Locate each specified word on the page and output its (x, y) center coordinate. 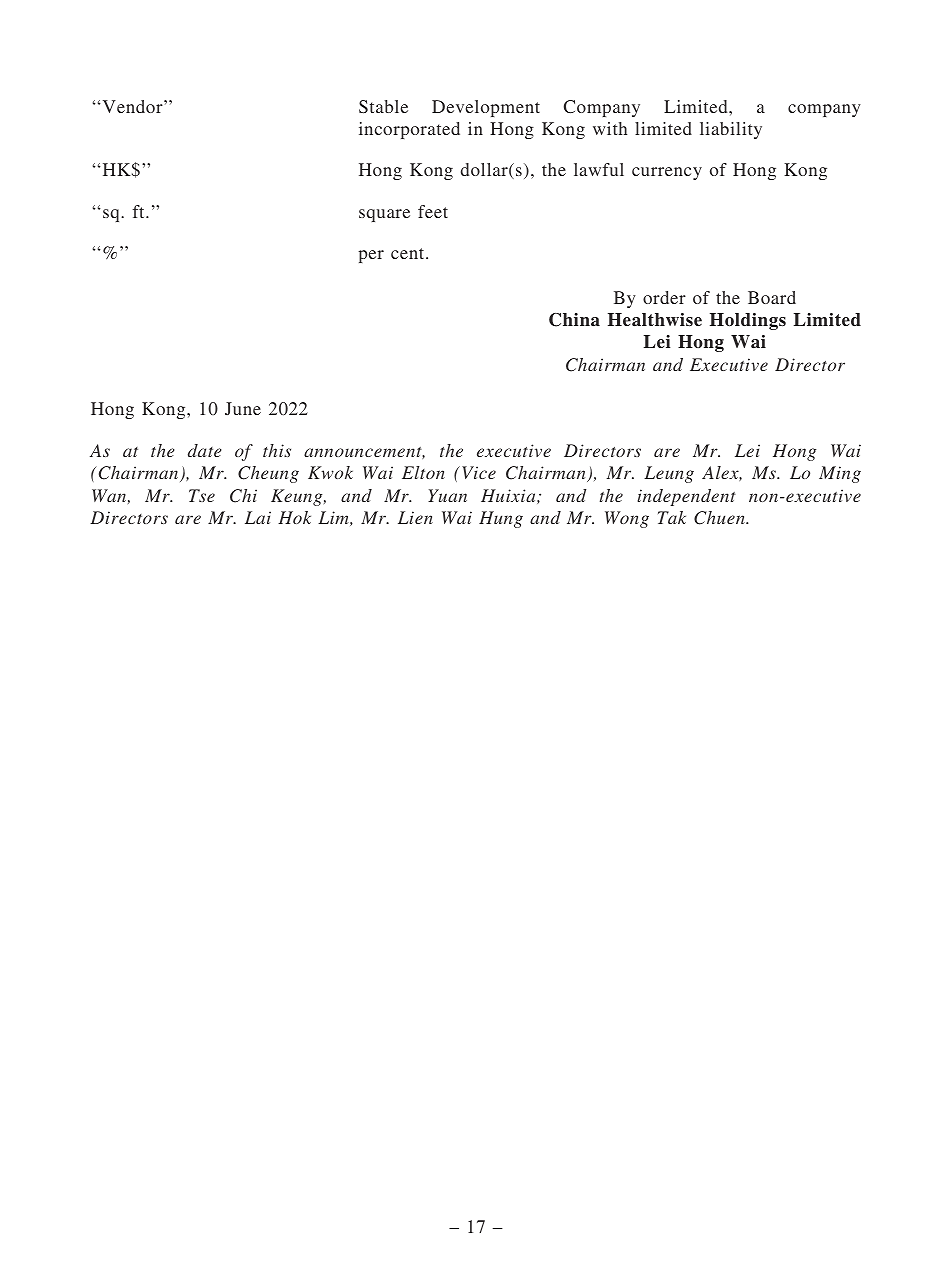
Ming (840, 474)
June (243, 408)
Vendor (132, 106)
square (384, 215)
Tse (202, 495)
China (574, 320)
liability (731, 130)
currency (667, 173)
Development (486, 108)
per (371, 256)
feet (433, 211)
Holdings (748, 321)
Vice (479, 472)
